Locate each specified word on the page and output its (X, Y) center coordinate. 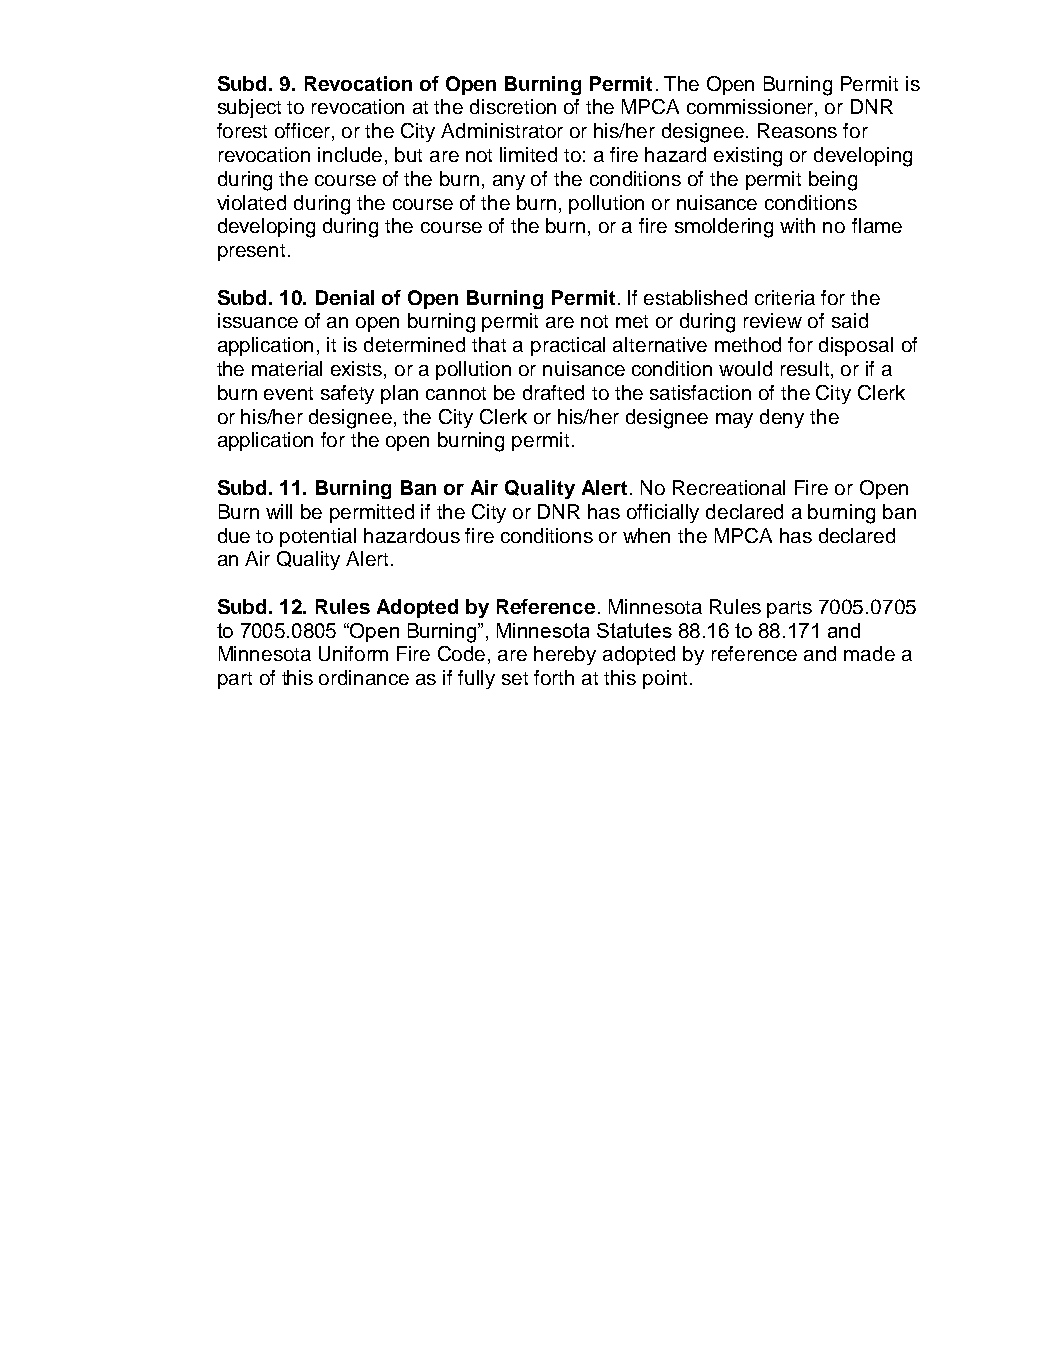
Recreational (729, 487)
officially (663, 513)
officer (304, 132)
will (279, 511)
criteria (785, 297)
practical (568, 346)
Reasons (797, 130)
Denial (345, 297)
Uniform (353, 653)
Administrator (502, 130)
